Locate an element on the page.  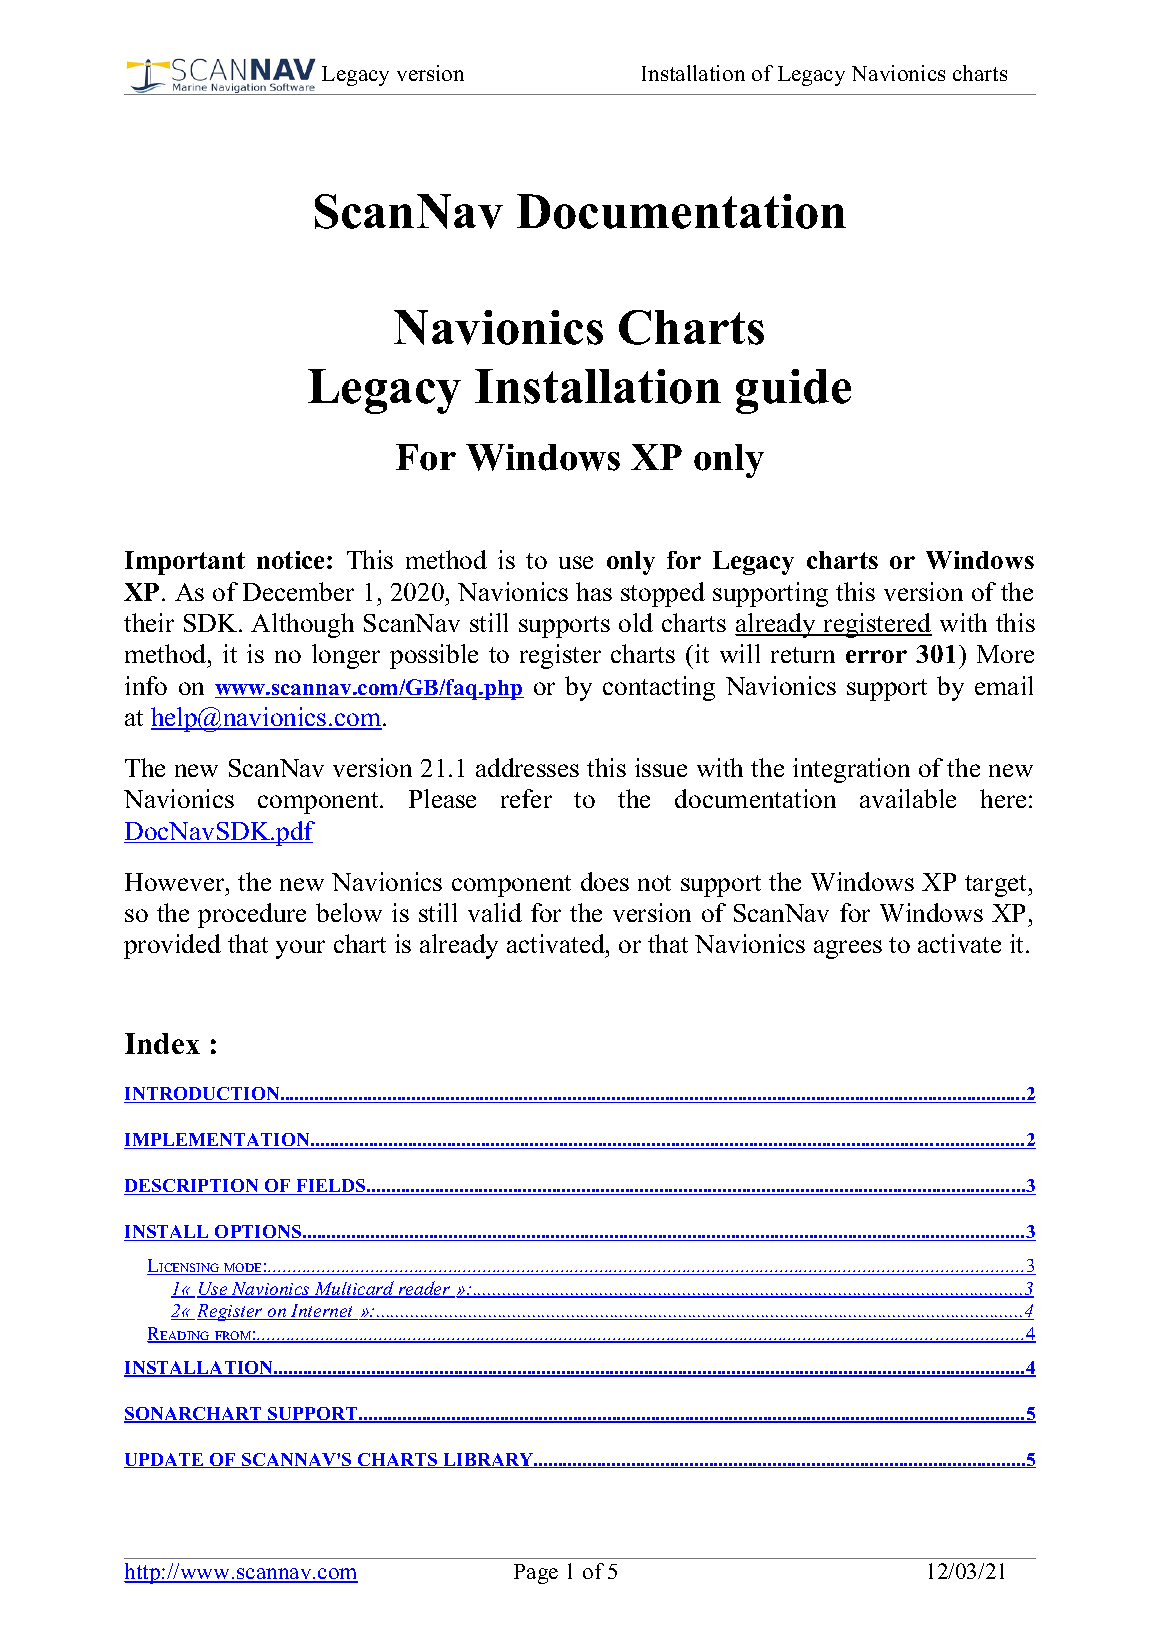
target is located at coordinates (997, 886).
